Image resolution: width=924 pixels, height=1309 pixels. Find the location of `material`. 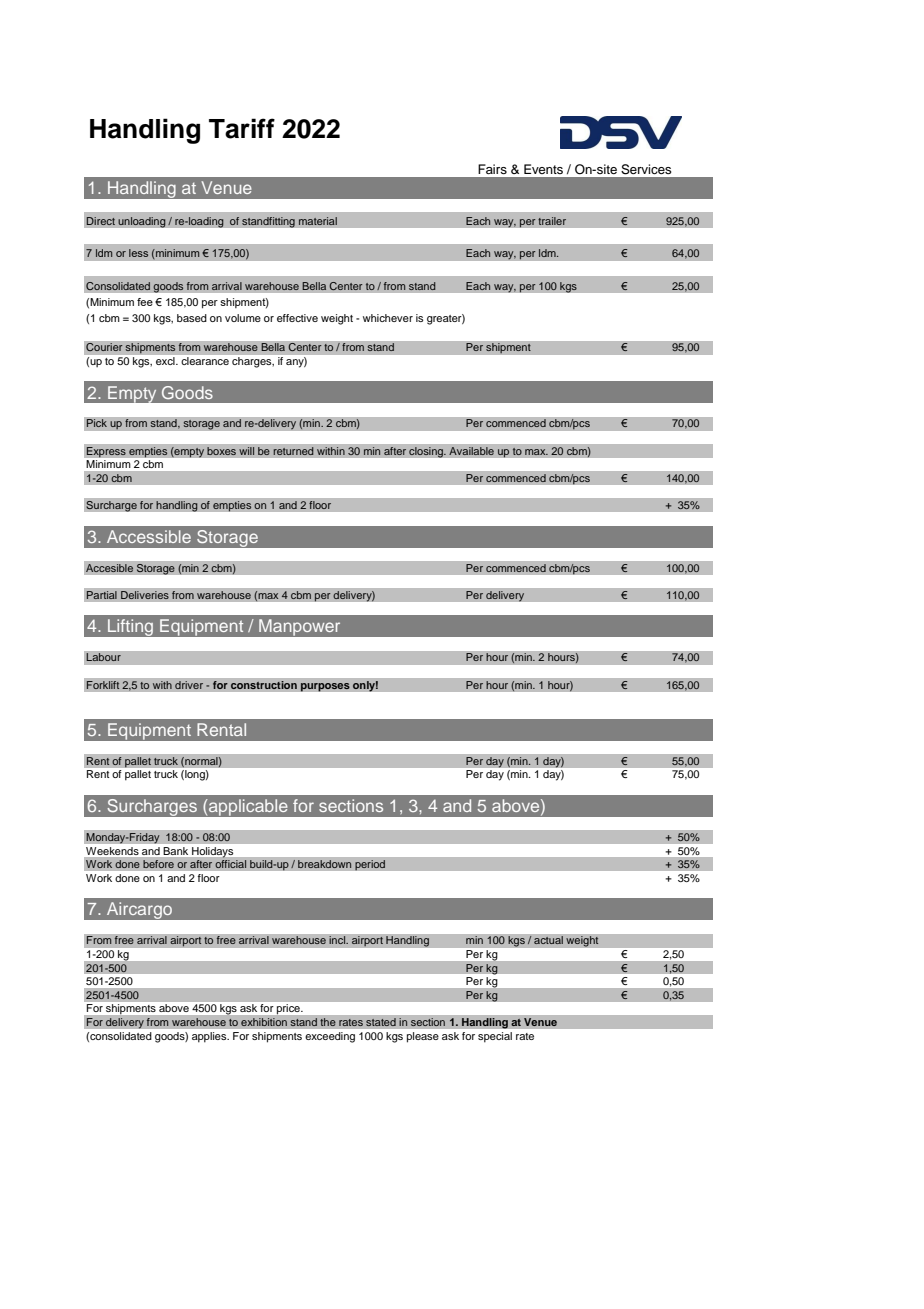

material is located at coordinates (317, 221).
